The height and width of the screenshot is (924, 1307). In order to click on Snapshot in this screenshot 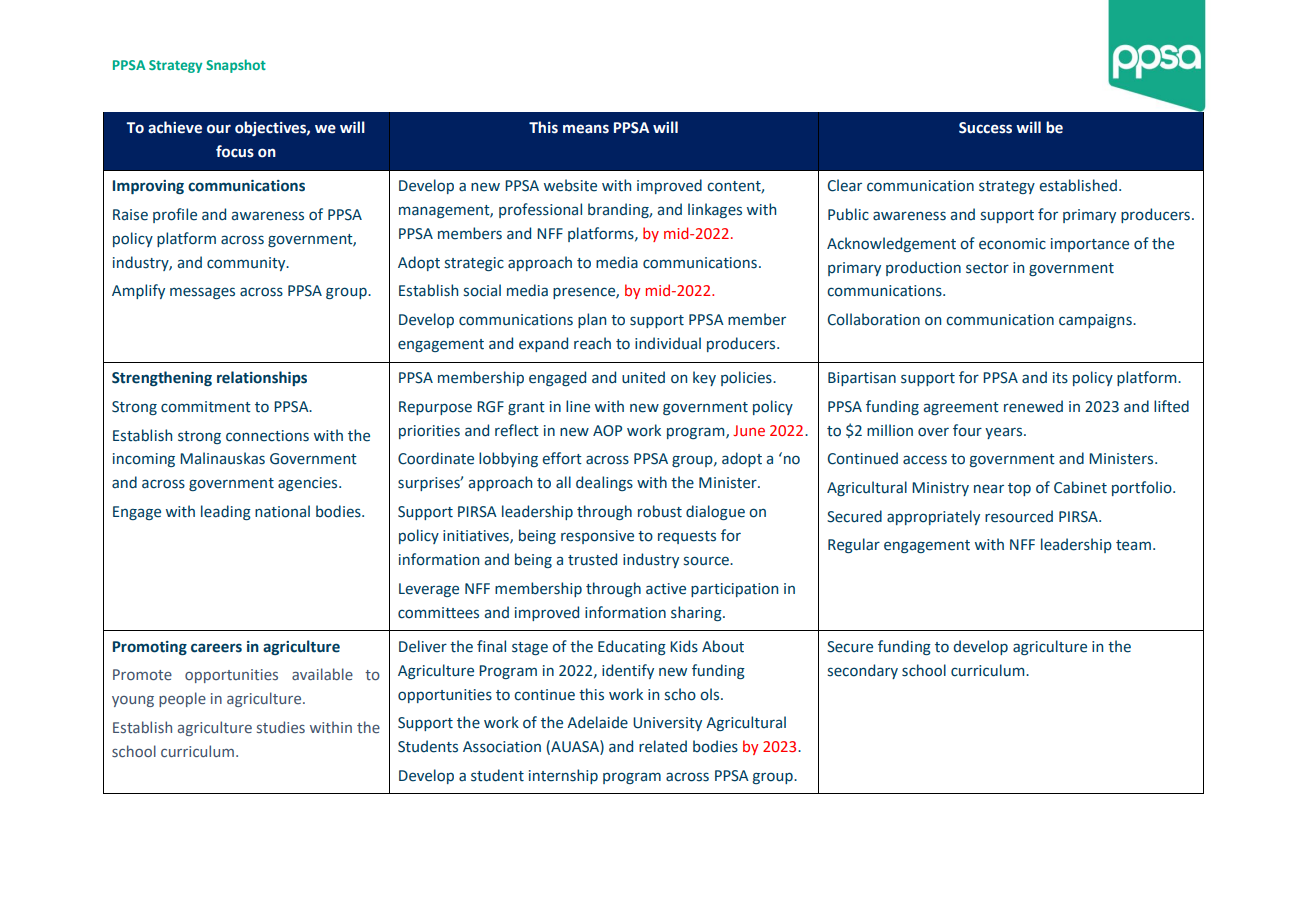, I will do `click(236, 66)`.
